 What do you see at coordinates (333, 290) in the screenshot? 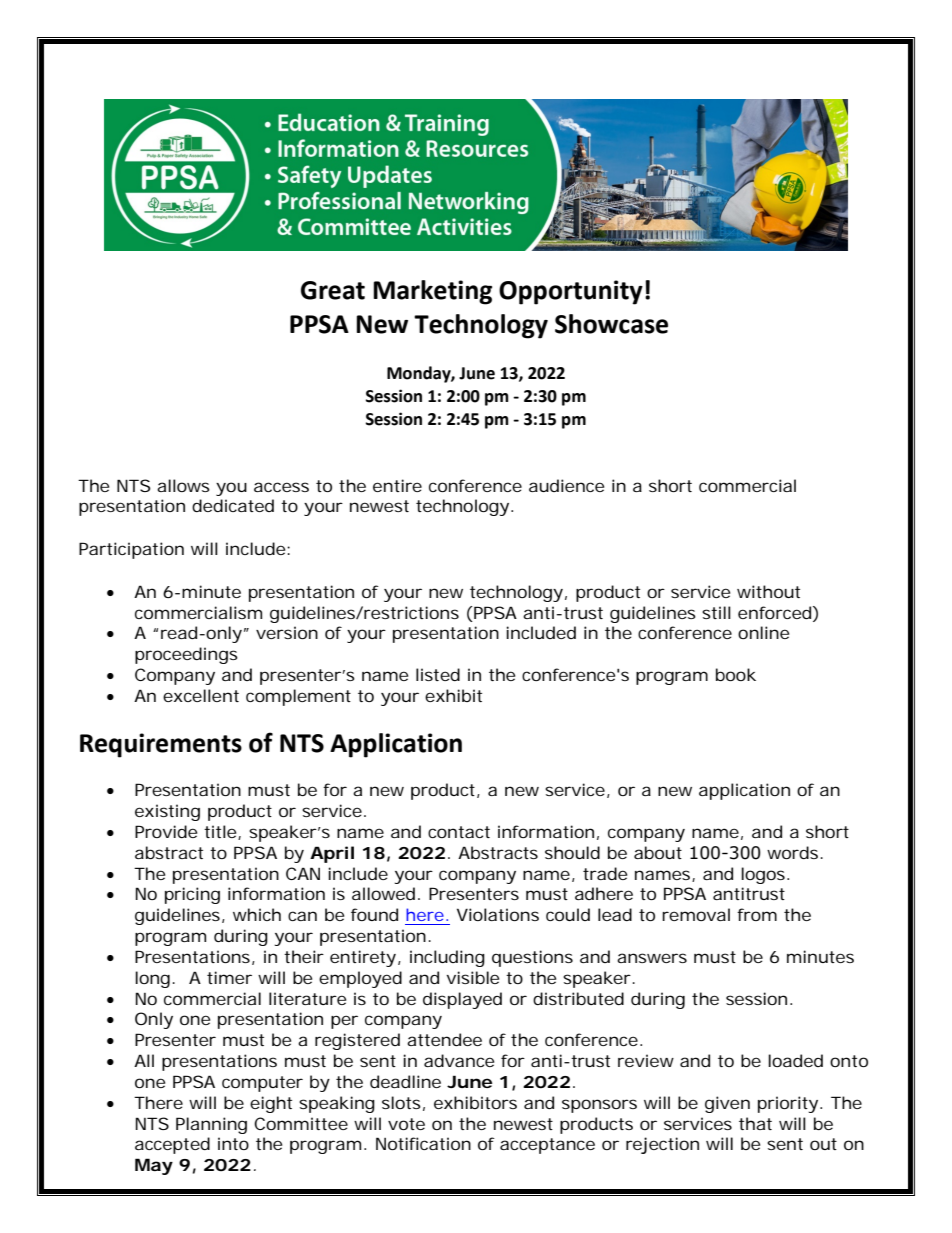
I see `Great` at bounding box center [333, 290].
